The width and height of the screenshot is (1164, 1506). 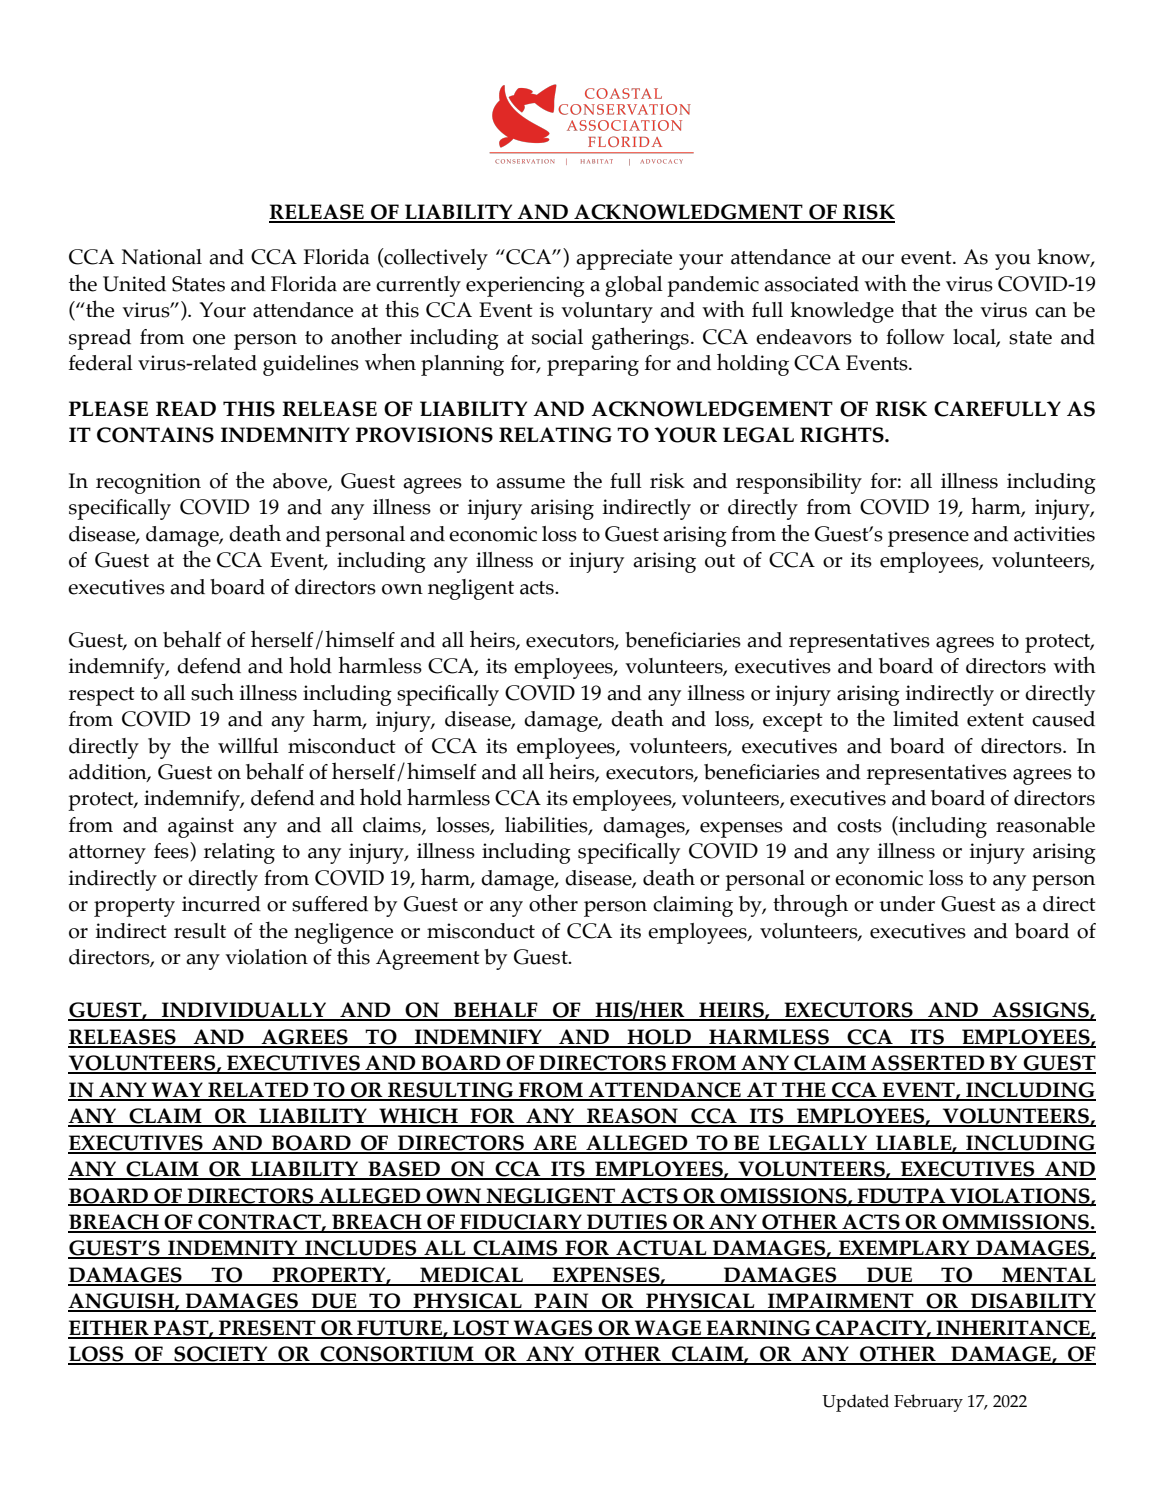 What do you see at coordinates (561, 1302) in the screenshot?
I see `PAIN` at bounding box center [561, 1302].
